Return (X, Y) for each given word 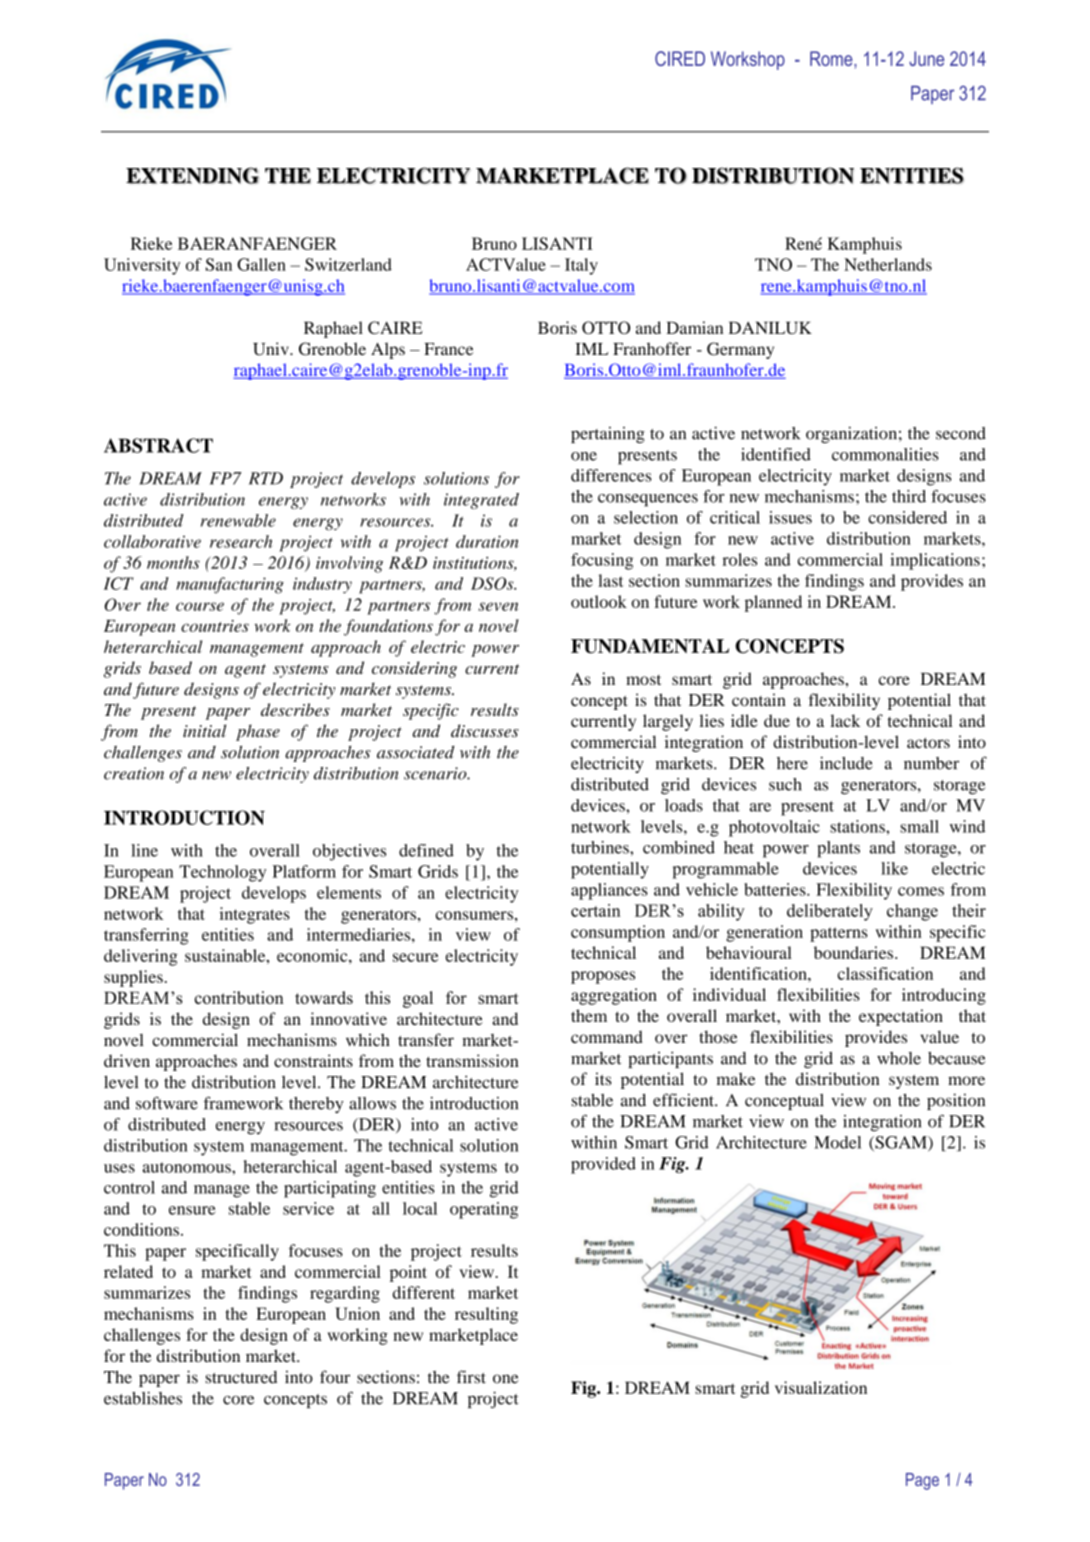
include (846, 763)
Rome (832, 58)
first (471, 1377)
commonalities (885, 454)
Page (922, 1481)
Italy (581, 266)
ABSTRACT (158, 445)
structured (241, 1377)
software (167, 1103)
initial (204, 731)
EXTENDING (192, 175)
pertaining (608, 435)
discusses (485, 731)
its (603, 1079)
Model (837, 1142)
